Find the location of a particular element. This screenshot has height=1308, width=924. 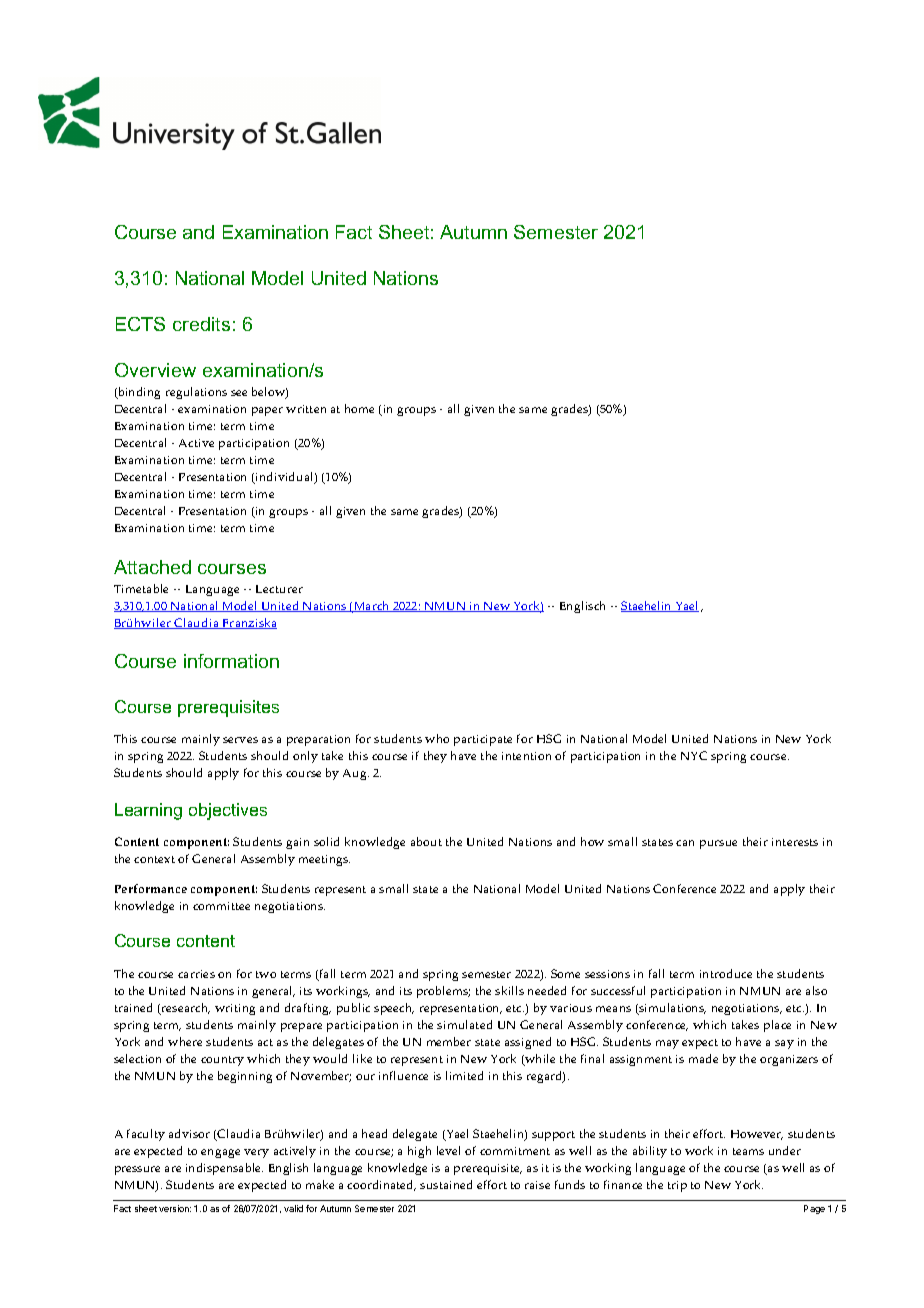

serves is located at coordinates (240, 740).
